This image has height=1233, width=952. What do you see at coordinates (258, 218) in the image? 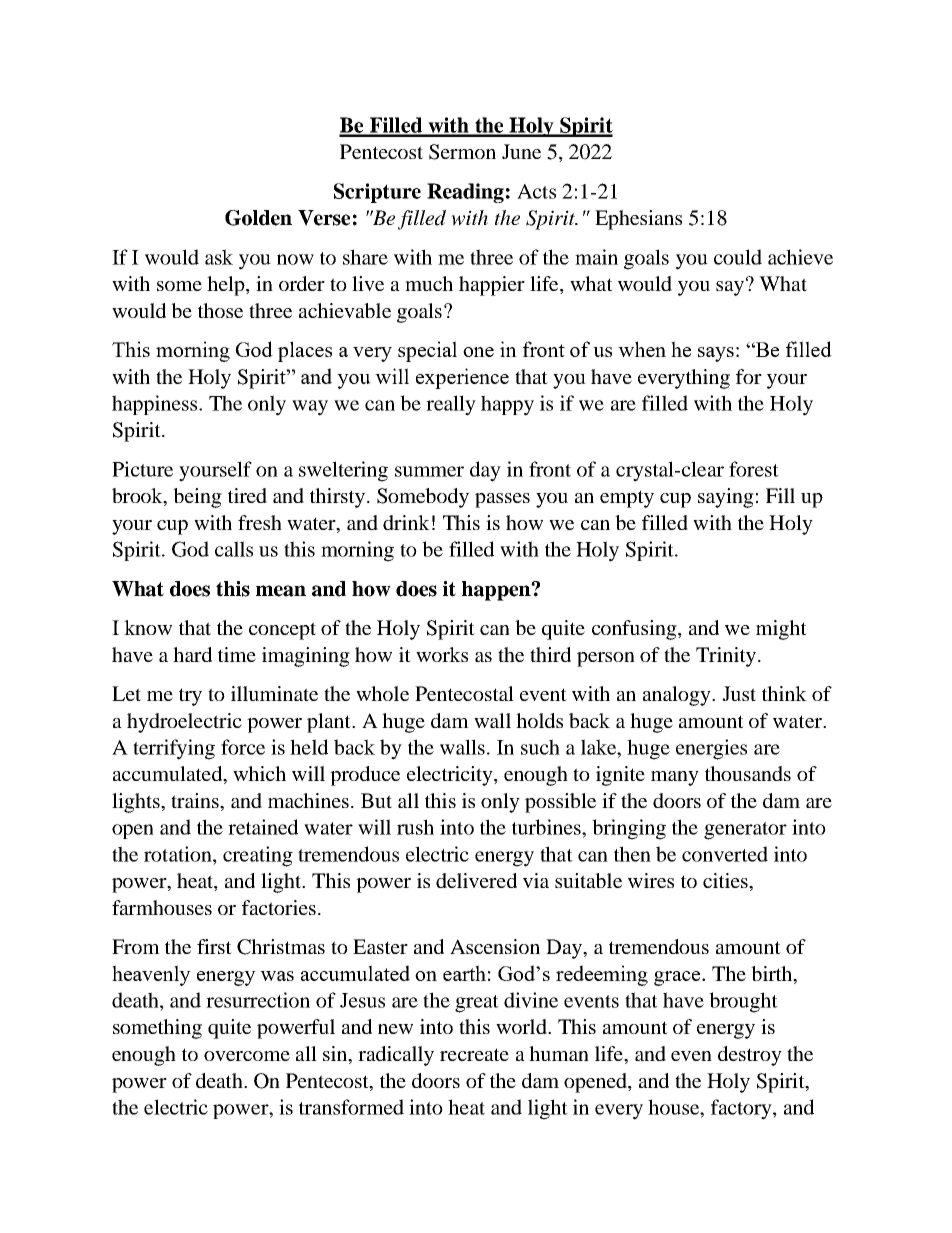
I see `Golden` at bounding box center [258, 218].
